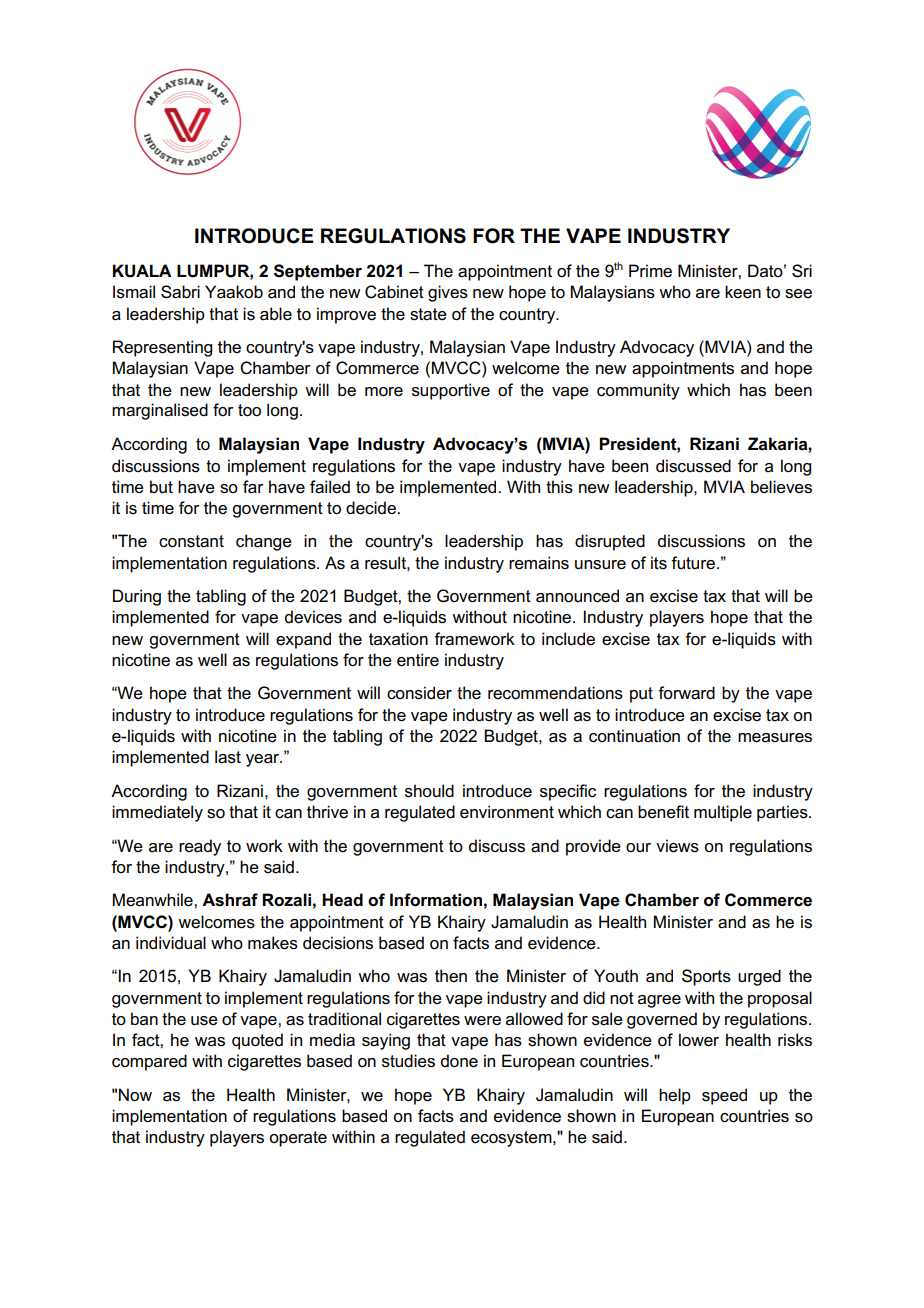 Image resolution: width=924 pixels, height=1308 pixels. What do you see at coordinates (724, 1096) in the screenshot?
I see `speed` at bounding box center [724, 1096].
